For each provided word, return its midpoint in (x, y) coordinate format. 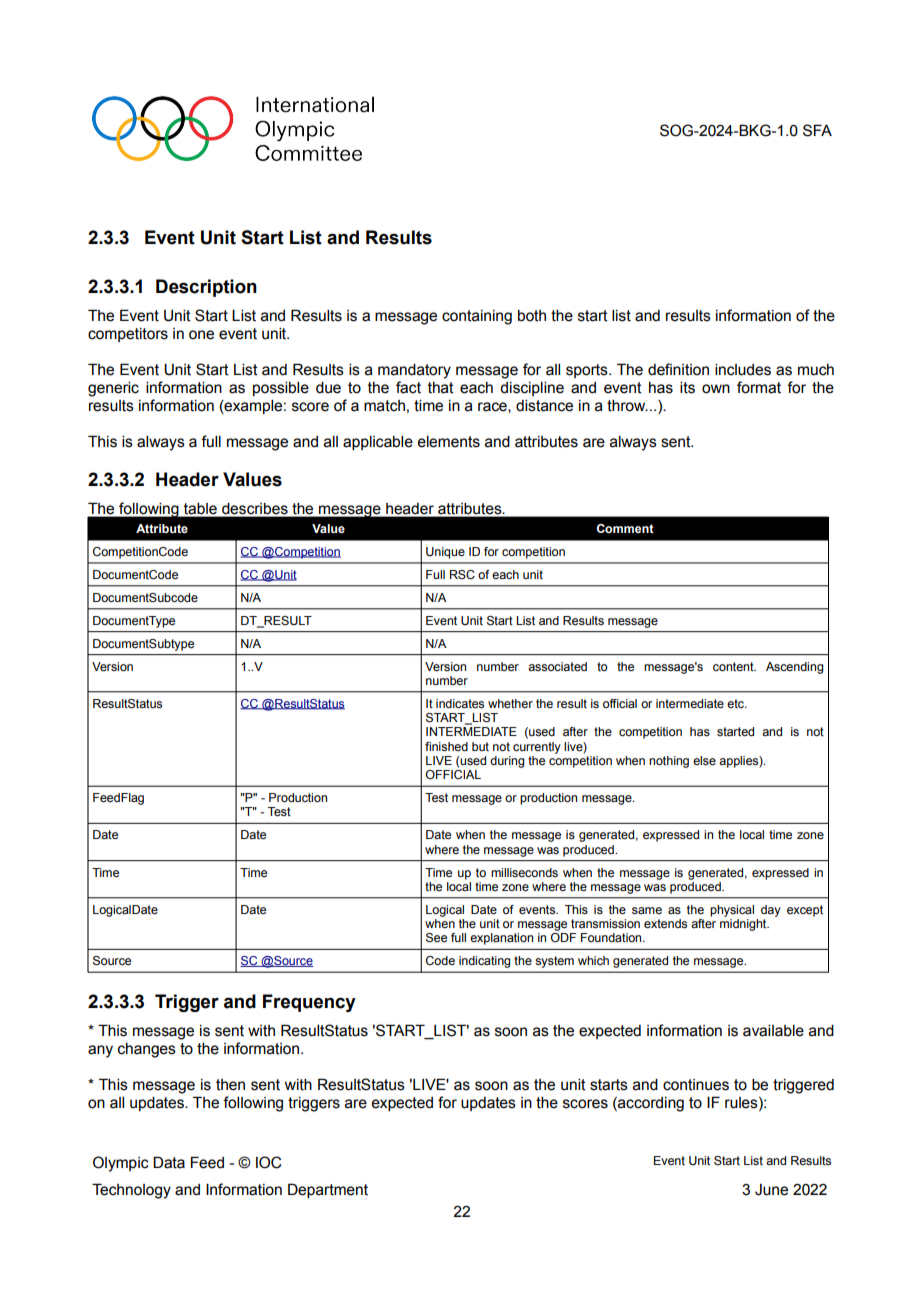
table (200, 508)
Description (206, 288)
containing (477, 317)
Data (169, 1162)
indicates (460, 703)
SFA (817, 130)
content (734, 666)
